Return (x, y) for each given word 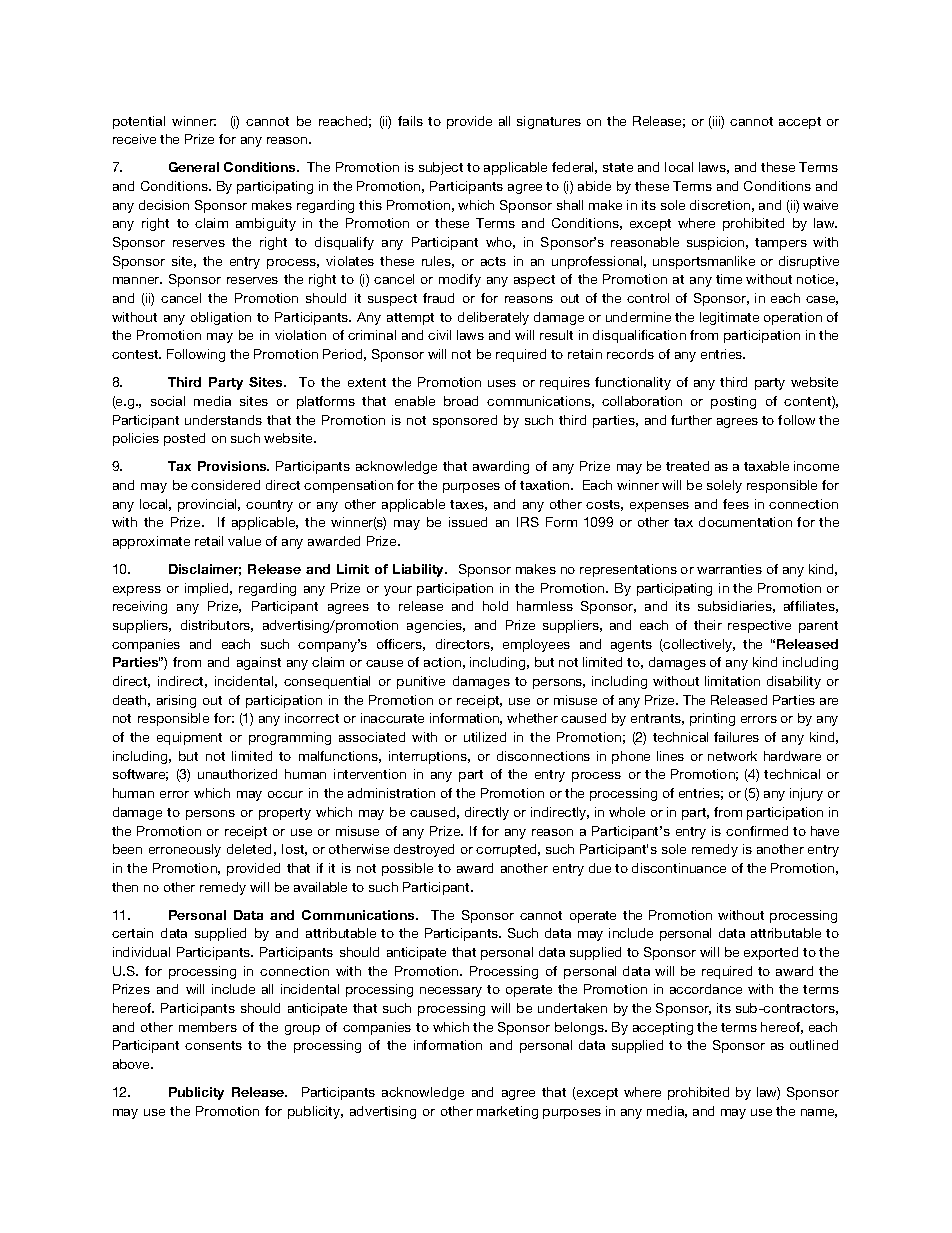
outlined (814, 1045)
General (194, 167)
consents (213, 1045)
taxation (546, 485)
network (732, 756)
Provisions (233, 466)
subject (441, 168)
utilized (485, 737)
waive (820, 205)
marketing (507, 1112)
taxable (766, 466)
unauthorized (237, 774)
